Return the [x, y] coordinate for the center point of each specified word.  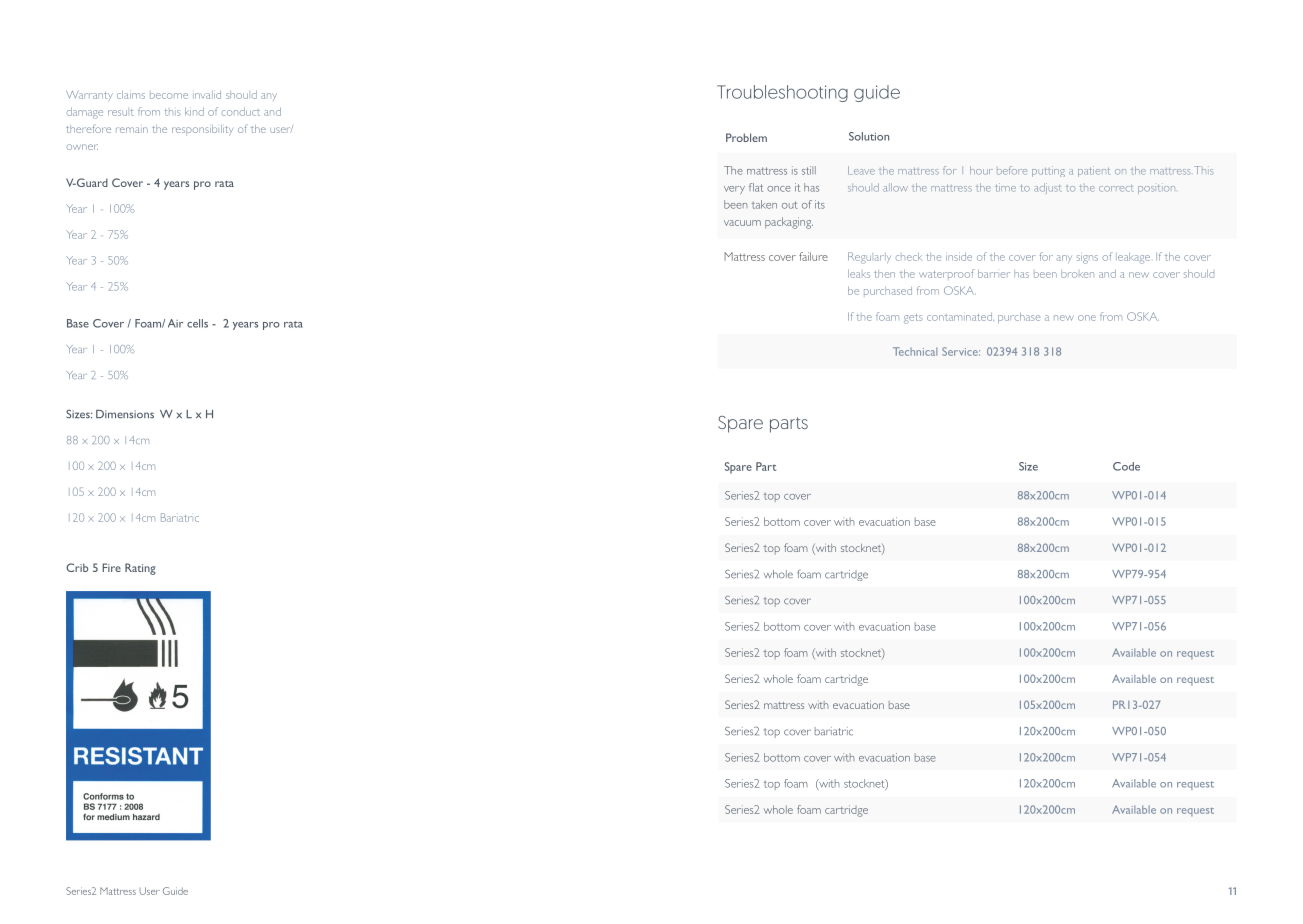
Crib [77, 567]
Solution [869, 136]
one [1087, 318]
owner [82, 147]
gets [913, 319]
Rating [140, 569]
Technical [915, 351]
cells [197, 323]
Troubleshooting [782, 93]
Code [1126, 466]
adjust [1048, 188]
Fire [111, 567]
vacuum [742, 223]
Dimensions [125, 414]
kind [194, 111]
